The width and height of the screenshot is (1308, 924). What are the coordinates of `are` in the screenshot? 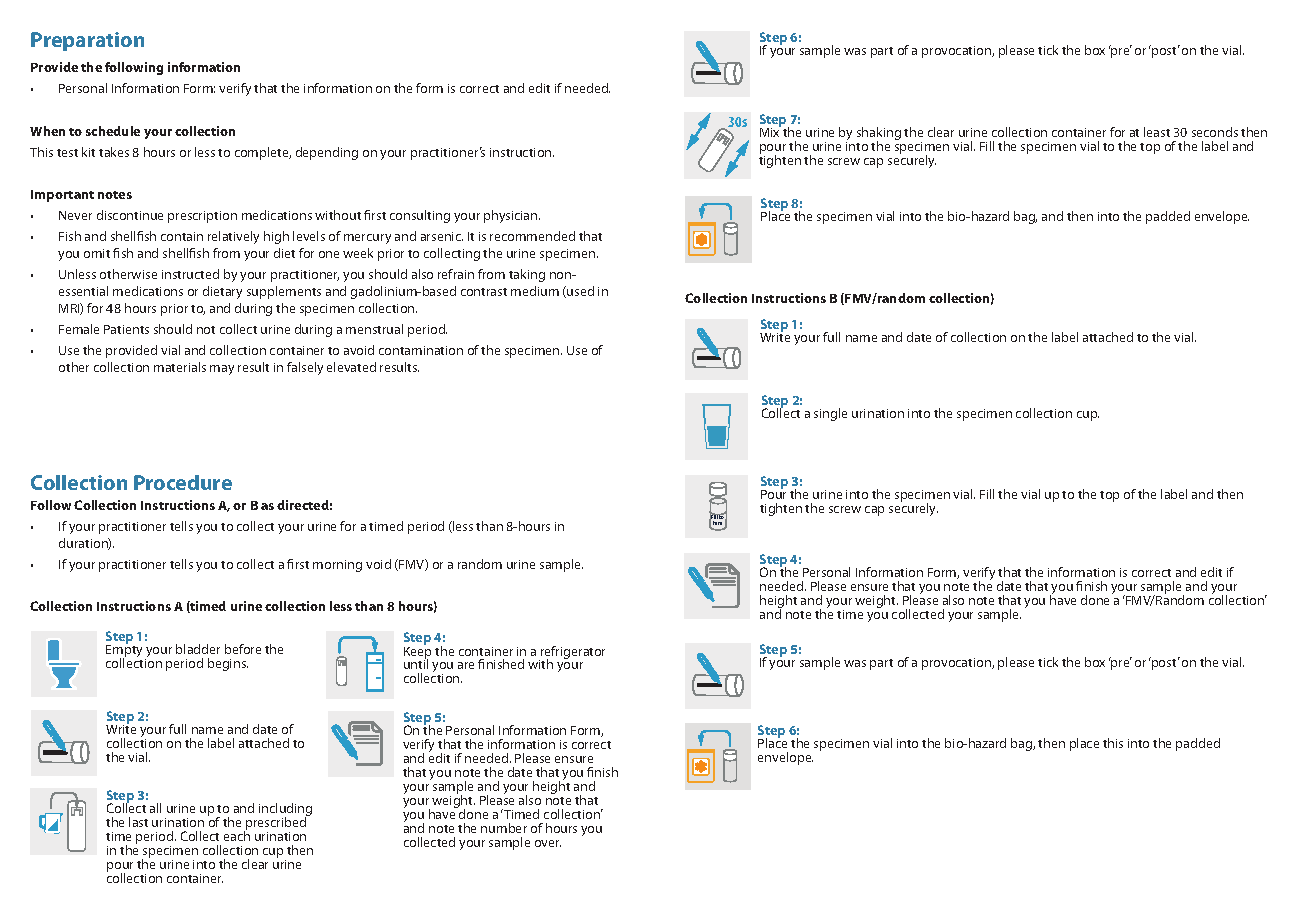 It's located at (466, 665).
